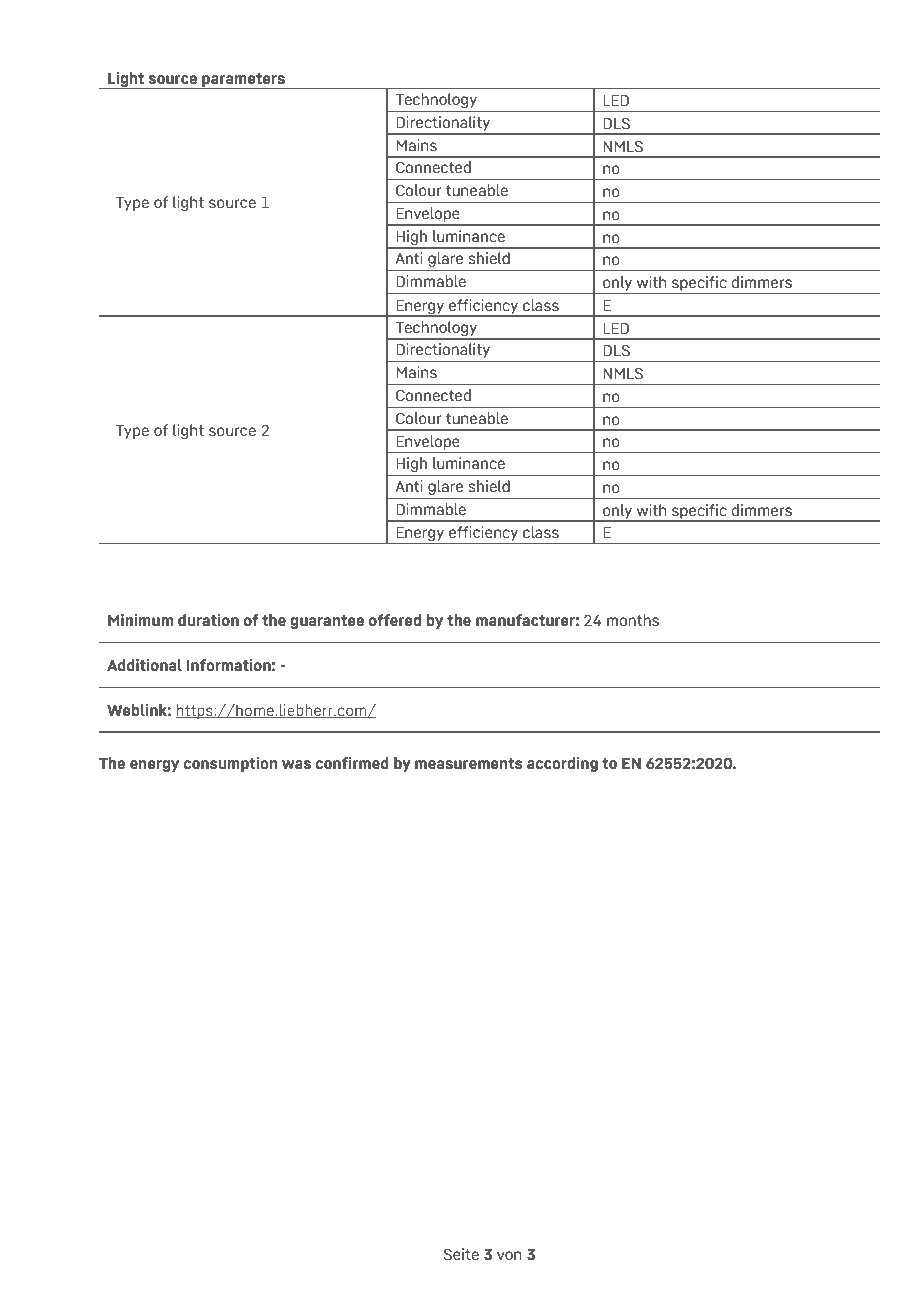 The height and width of the screenshot is (1308, 924). Describe the element at coordinates (461, 1254) in the screenshot. I see `Seite` at that location.
